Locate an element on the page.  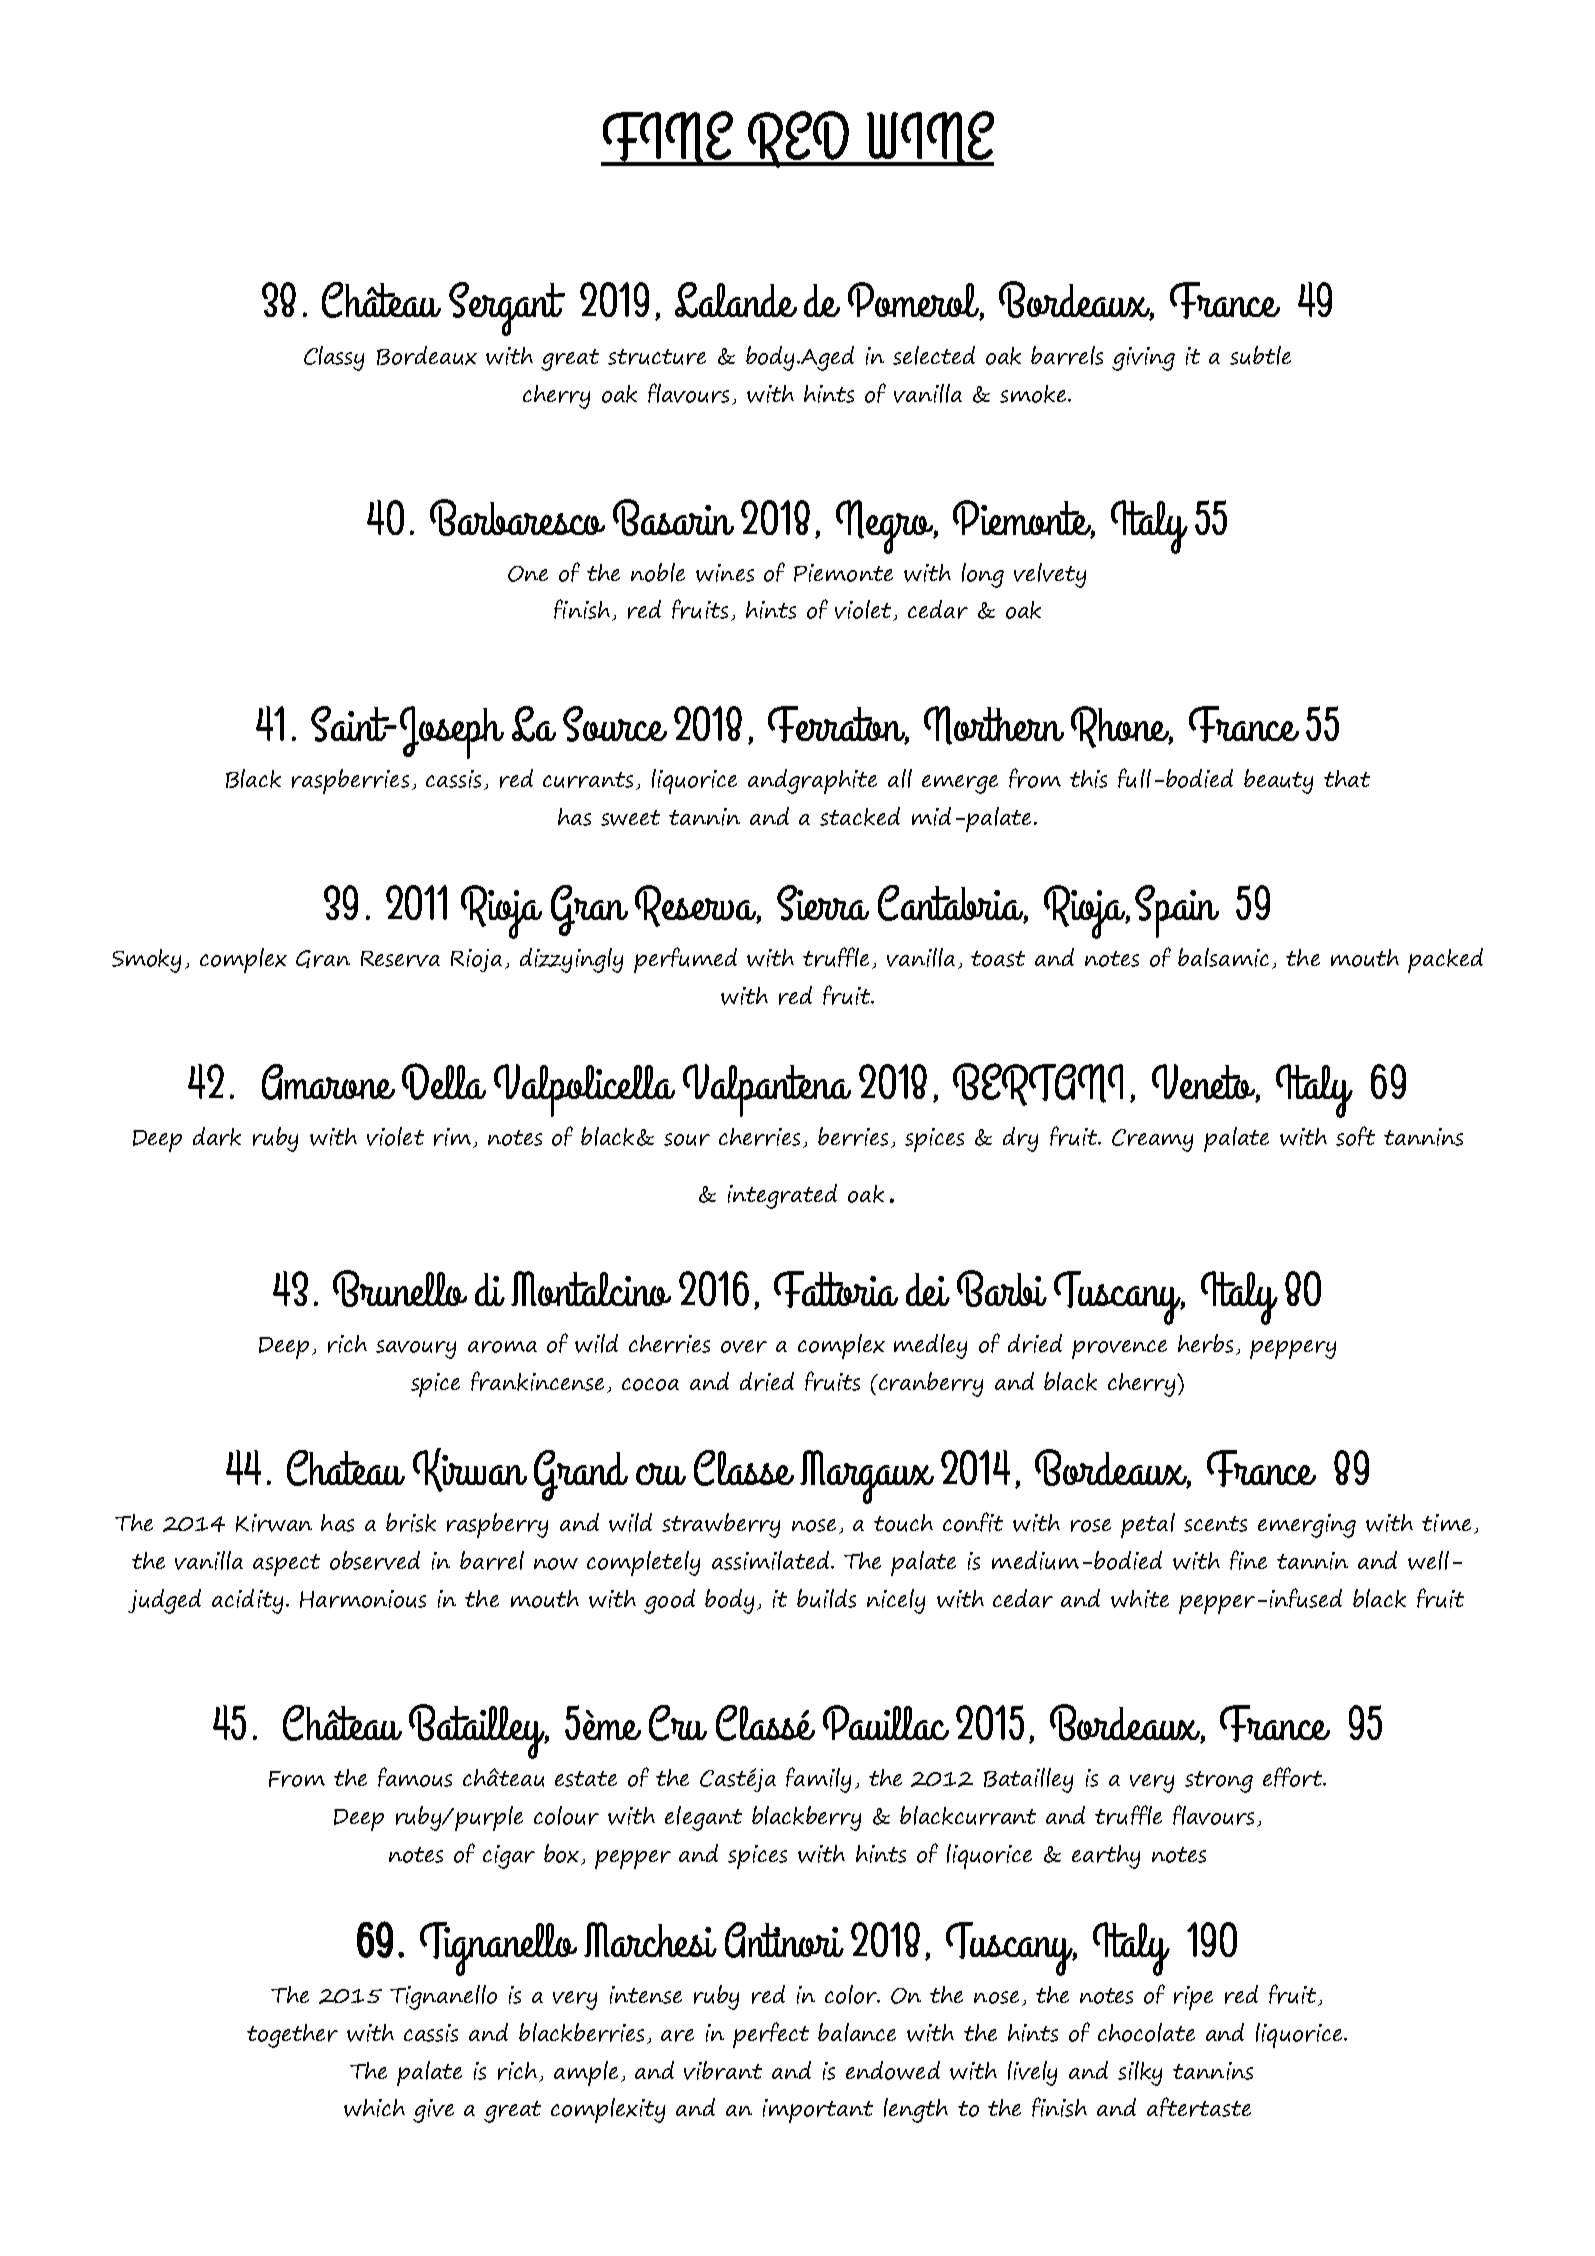
aspect is located at coordinates (286, 1565).
